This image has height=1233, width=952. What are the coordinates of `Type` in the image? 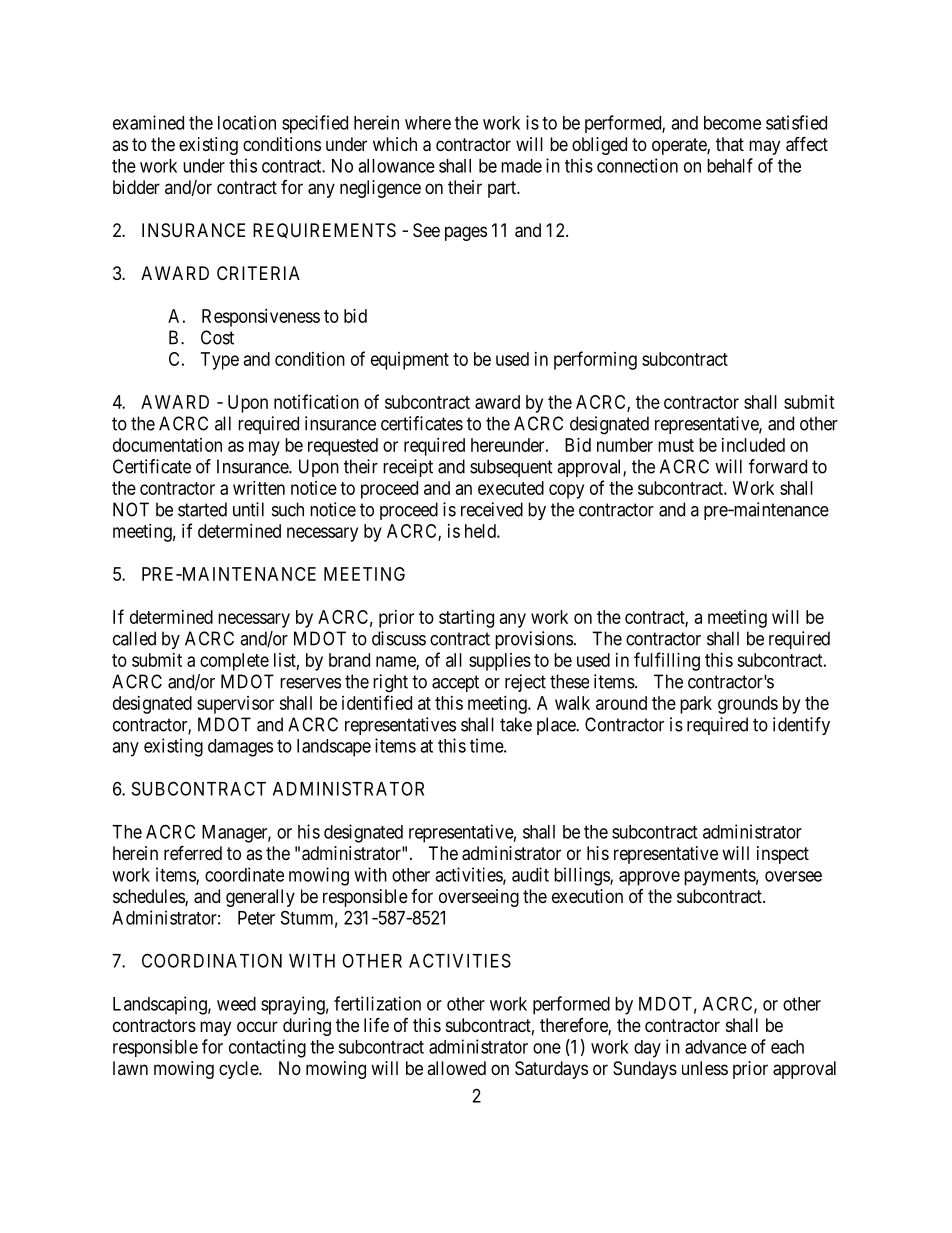 It's located at (220, 361).
